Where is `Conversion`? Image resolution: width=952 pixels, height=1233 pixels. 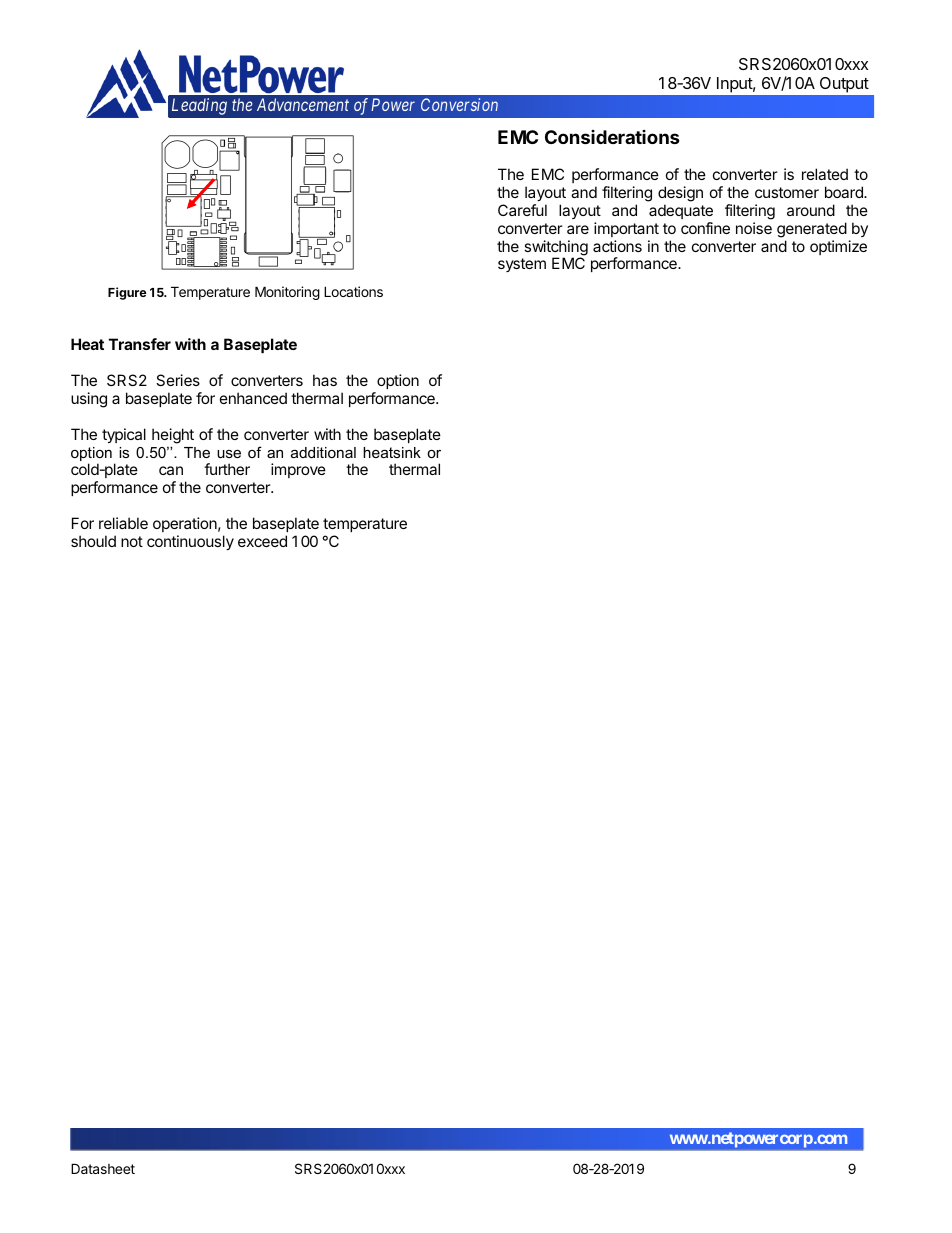
Conversion is located at coordinates (459, 104).
